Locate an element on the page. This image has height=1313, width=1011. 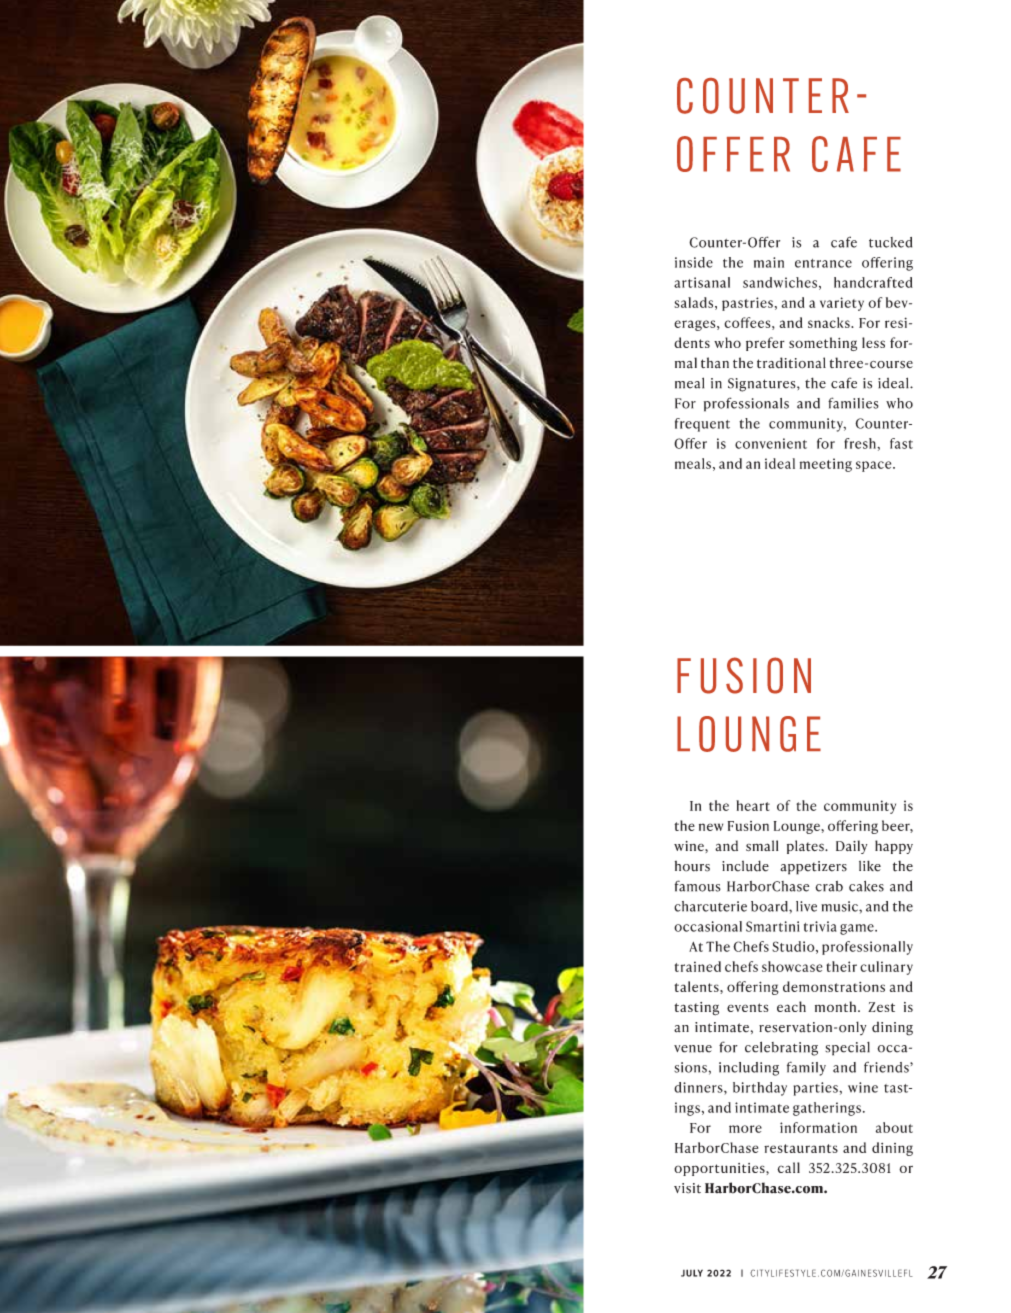
space is located at coordinates (875, 466).
